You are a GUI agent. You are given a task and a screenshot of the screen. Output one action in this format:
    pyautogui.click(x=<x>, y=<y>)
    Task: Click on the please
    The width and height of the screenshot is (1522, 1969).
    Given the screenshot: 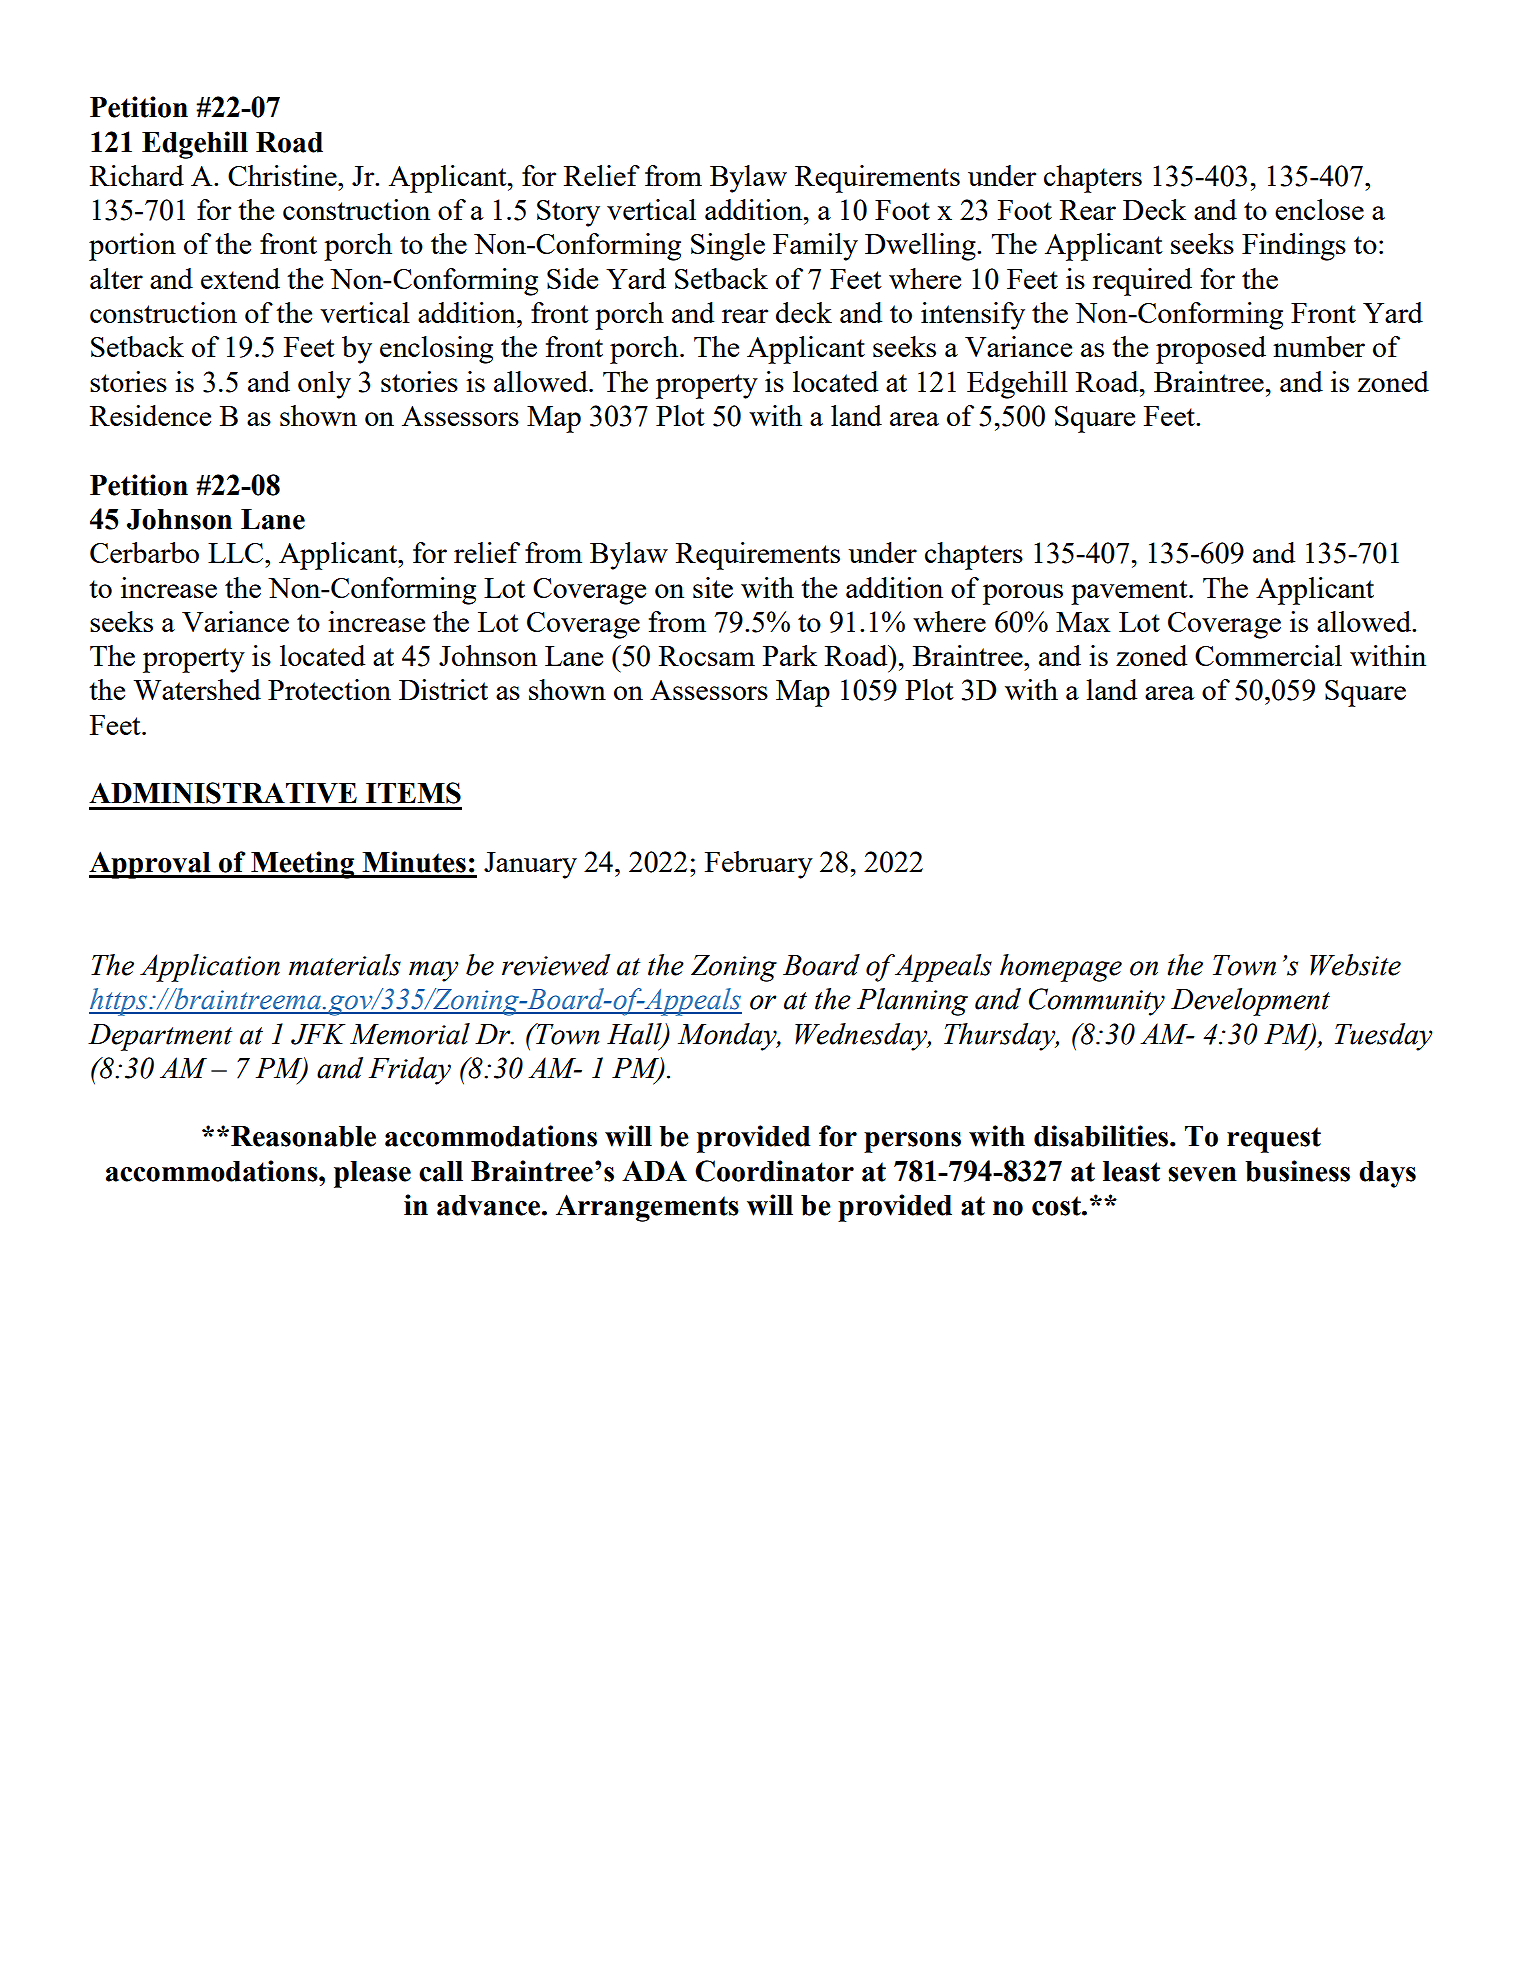 What is the action you would take?
    pyautogui.click(x=372, y=1174)
